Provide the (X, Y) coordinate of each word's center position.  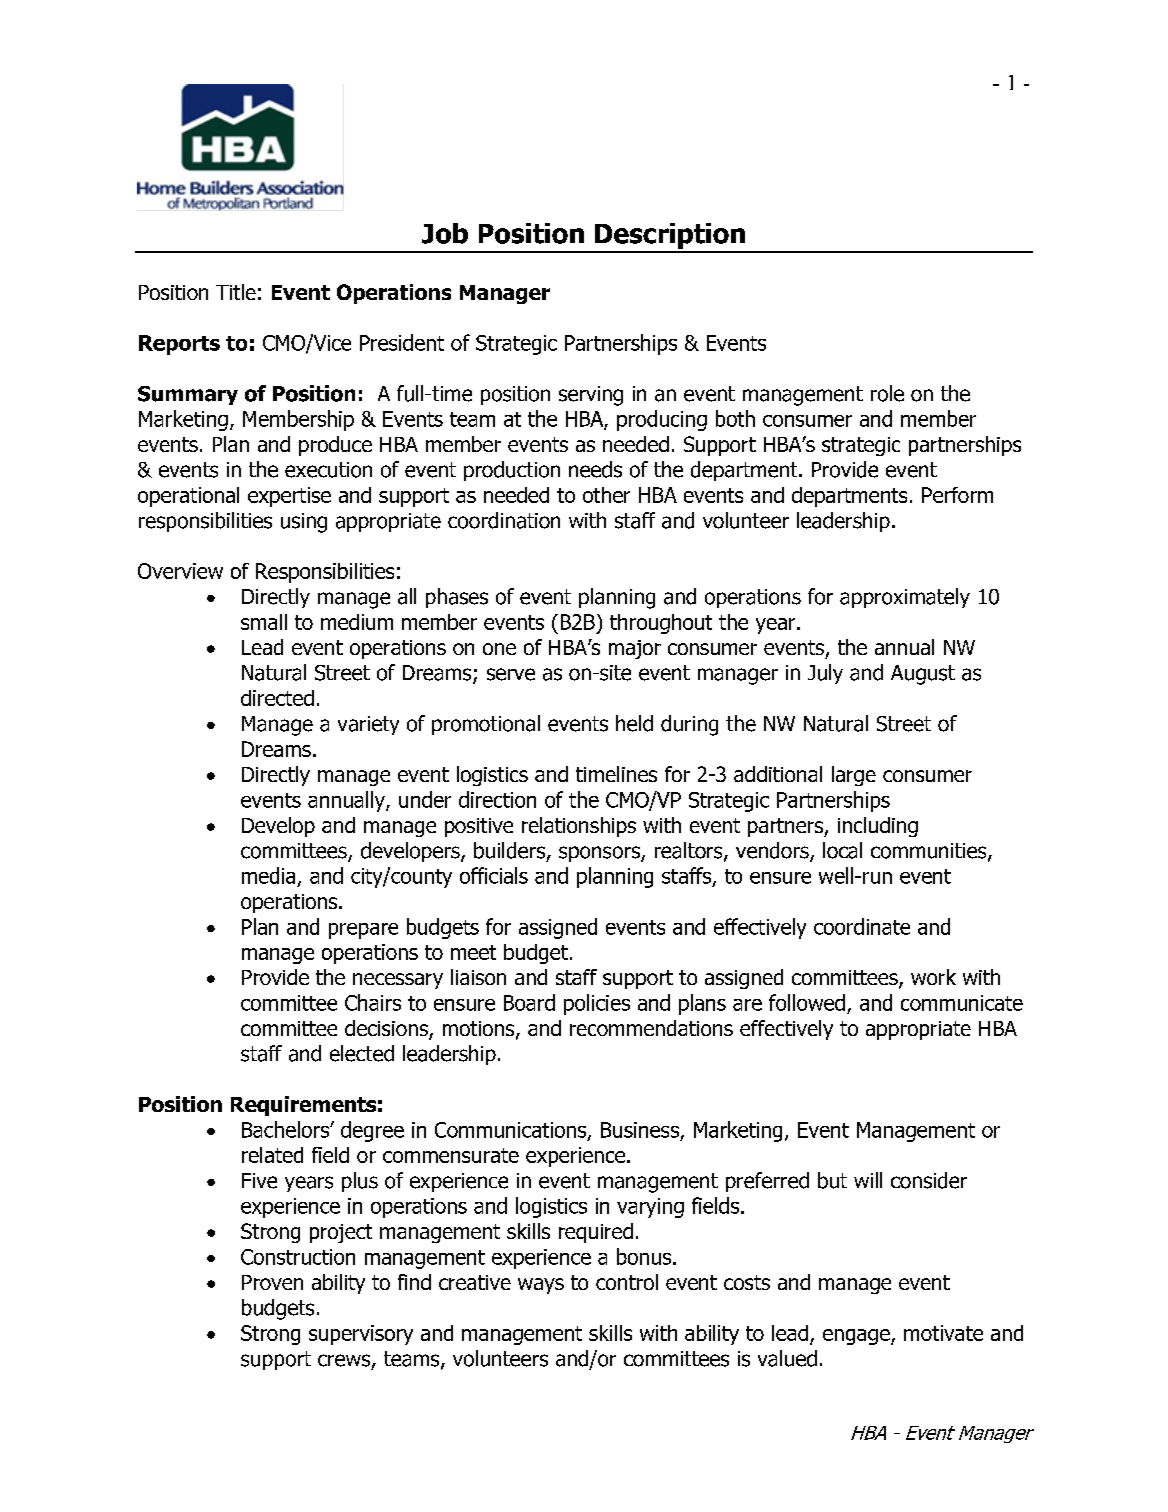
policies (597, 1004)
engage (857, 1337)
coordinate (862, 926)
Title (236, 292)
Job (445, 233)
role (887, 393)
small (264, 622)
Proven (272, 1282)
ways (541, 1286)
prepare (363, 931)
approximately (905, 598)
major (635, 649)
